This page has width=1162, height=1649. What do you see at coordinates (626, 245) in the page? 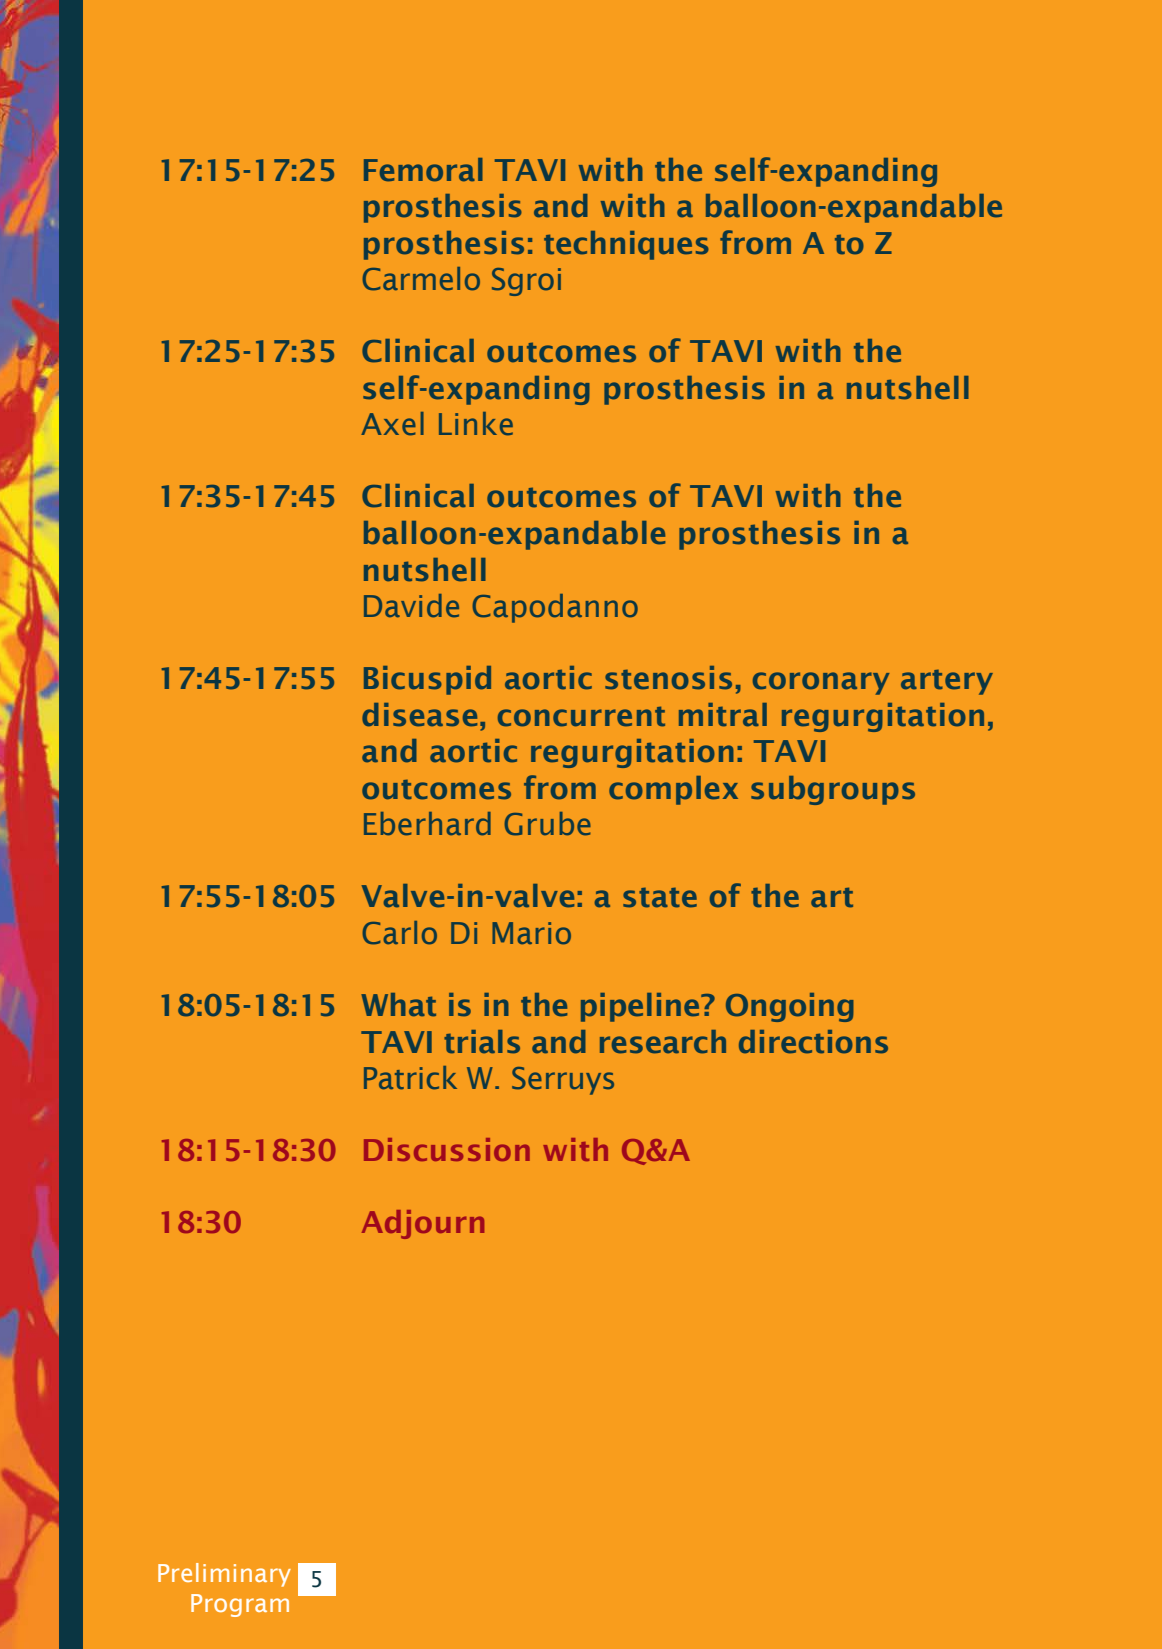
I see `techniques` at bounding box center [626, 245].
